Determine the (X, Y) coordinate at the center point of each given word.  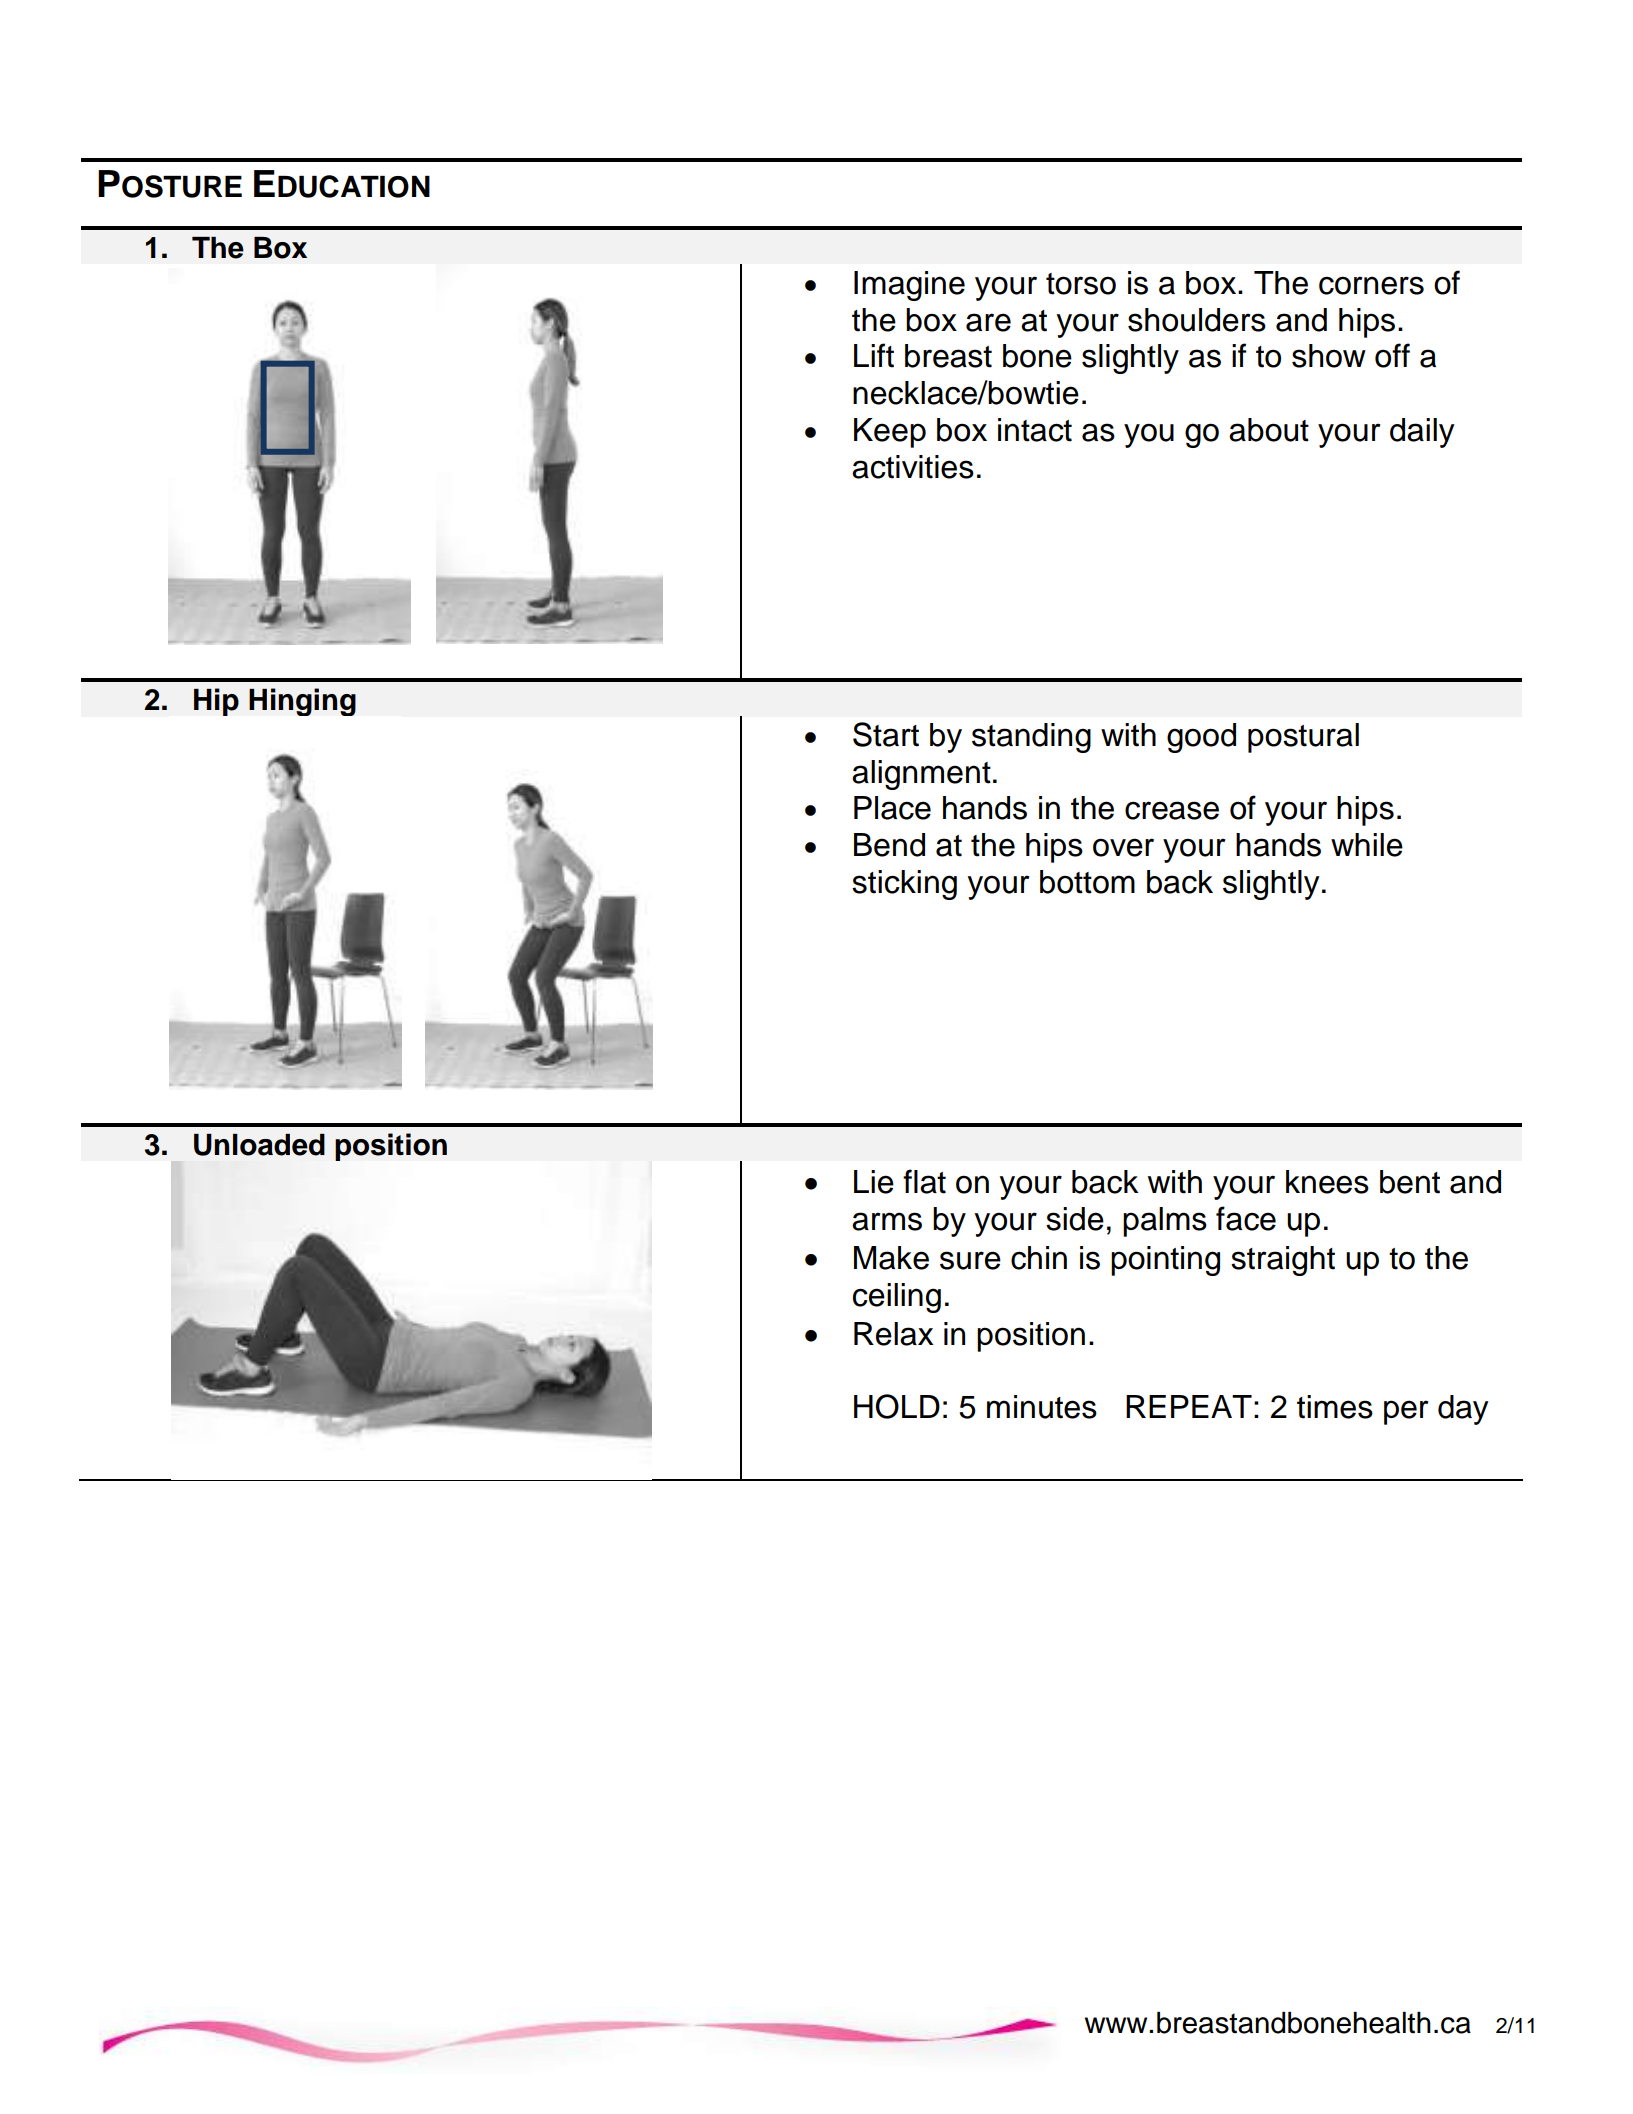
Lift (874, 355)
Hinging (302, 702)
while (1367, 845)
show (1329, 356)
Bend (889, 845)
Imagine (909, 286)
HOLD (897, 1406)
